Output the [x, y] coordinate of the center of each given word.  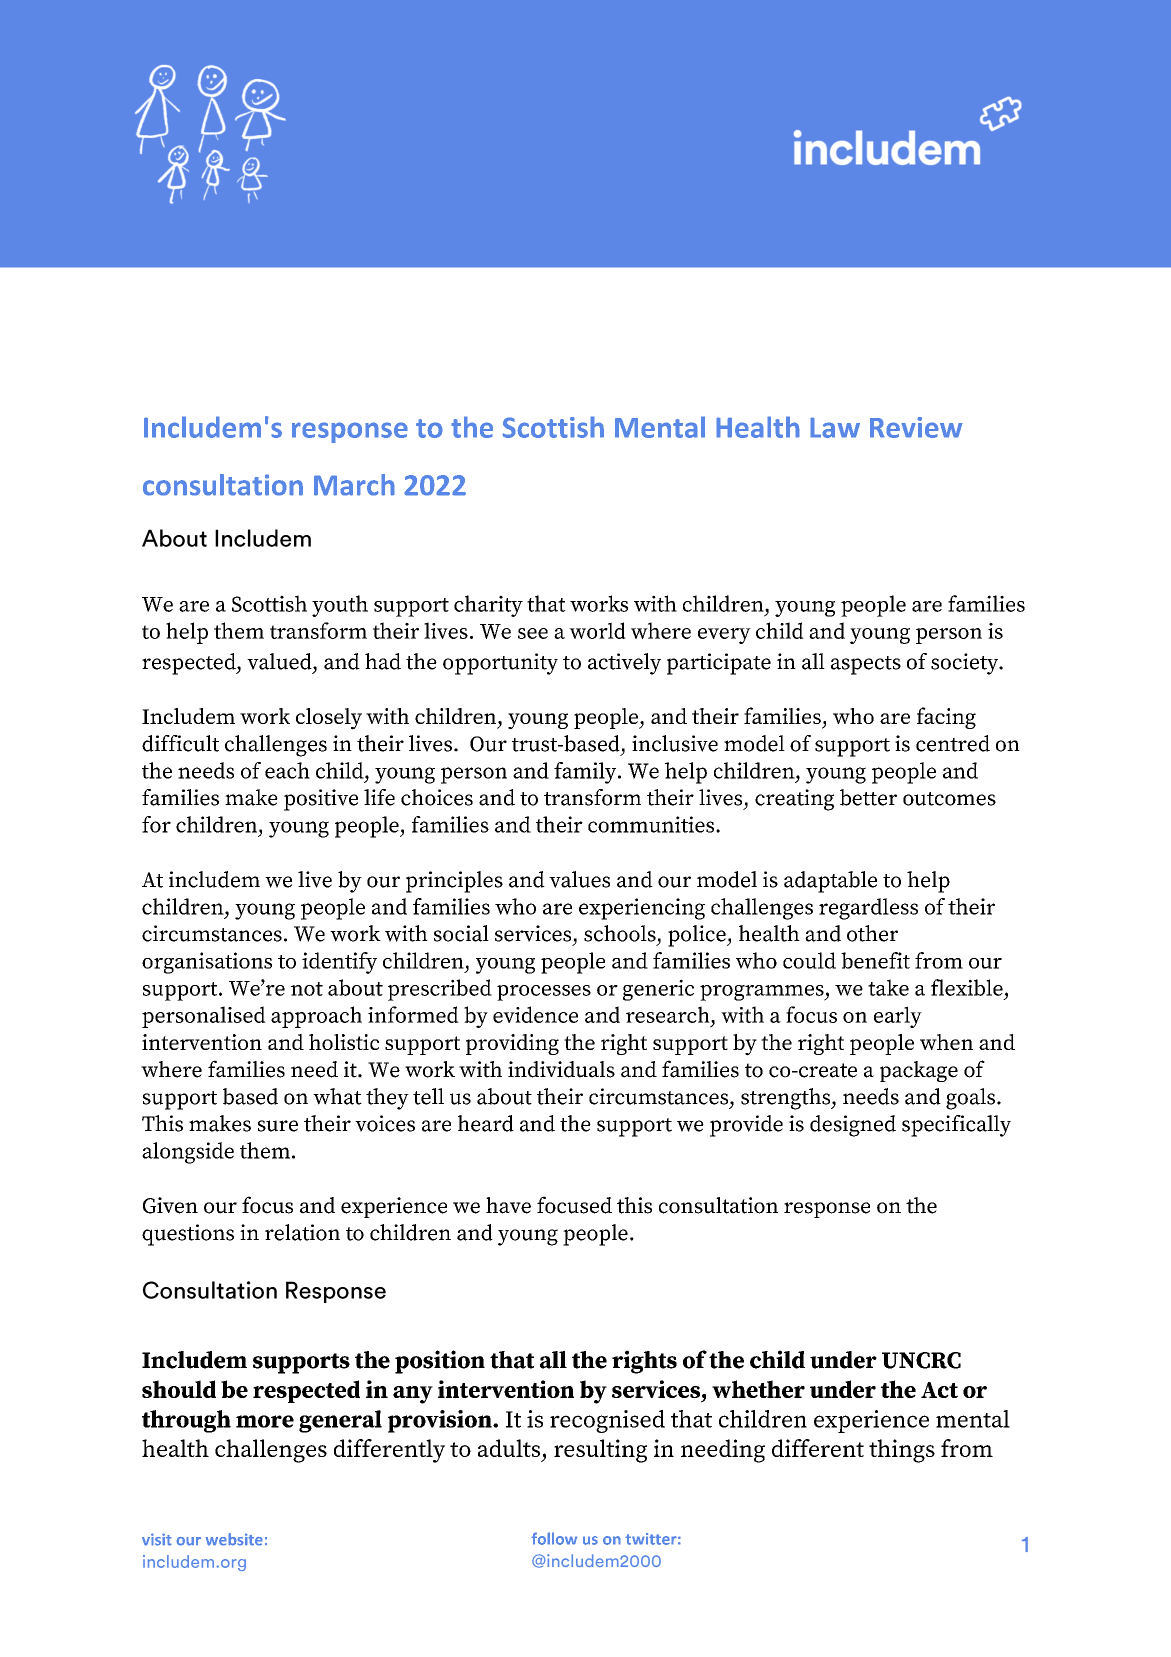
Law [835, 427]
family [586, 773]
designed [853, 1126]
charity [488, 606]
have [508, 1205]
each [287, 770]
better [868, 797]
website [234, 1539]
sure [278, 1126]
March [354, 485]
